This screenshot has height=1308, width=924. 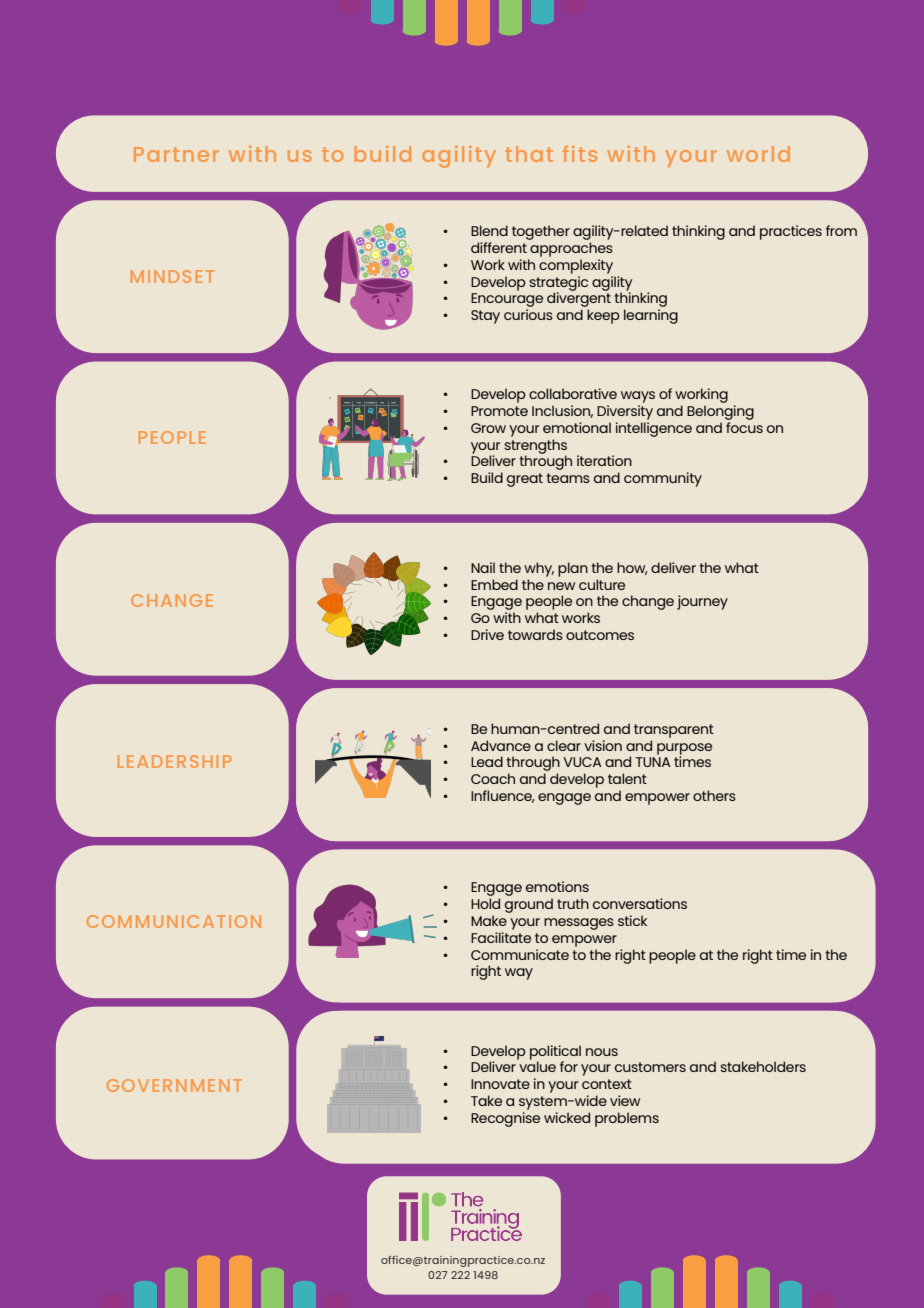 I want to click on world, so click(x=758, y=154).
